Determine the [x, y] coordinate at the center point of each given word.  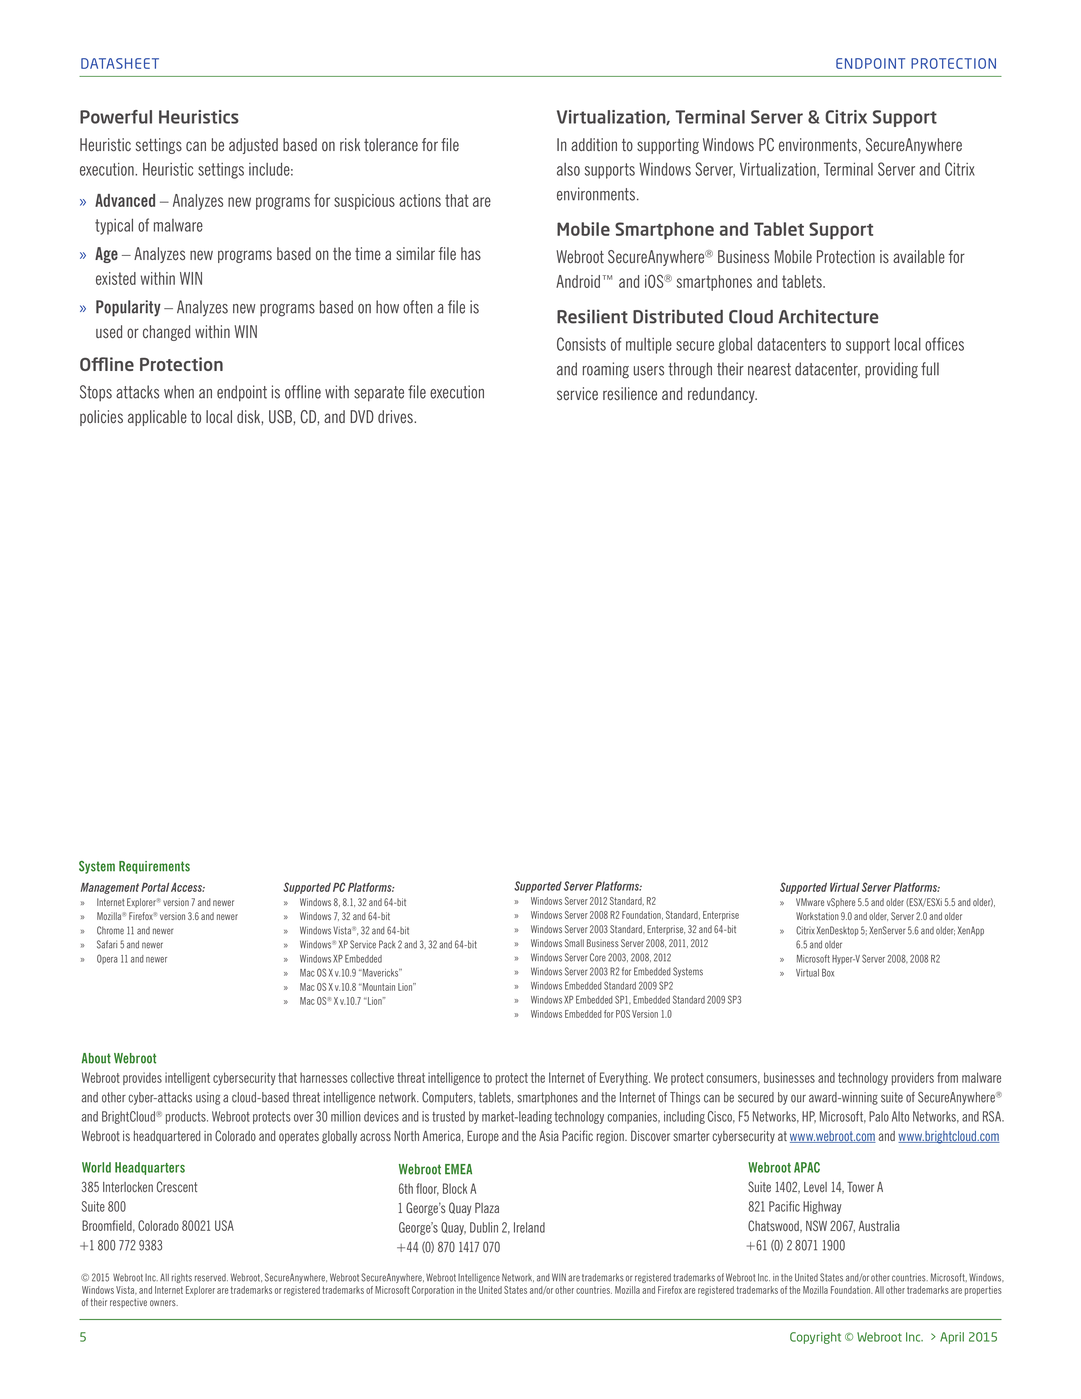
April [952, 1338]
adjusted [253, 146]
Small [574, 943]
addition [594, 145]
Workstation [817, 916]
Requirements [154, 867]
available [919, 257]
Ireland [529, 1227]
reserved [211, 1278]
